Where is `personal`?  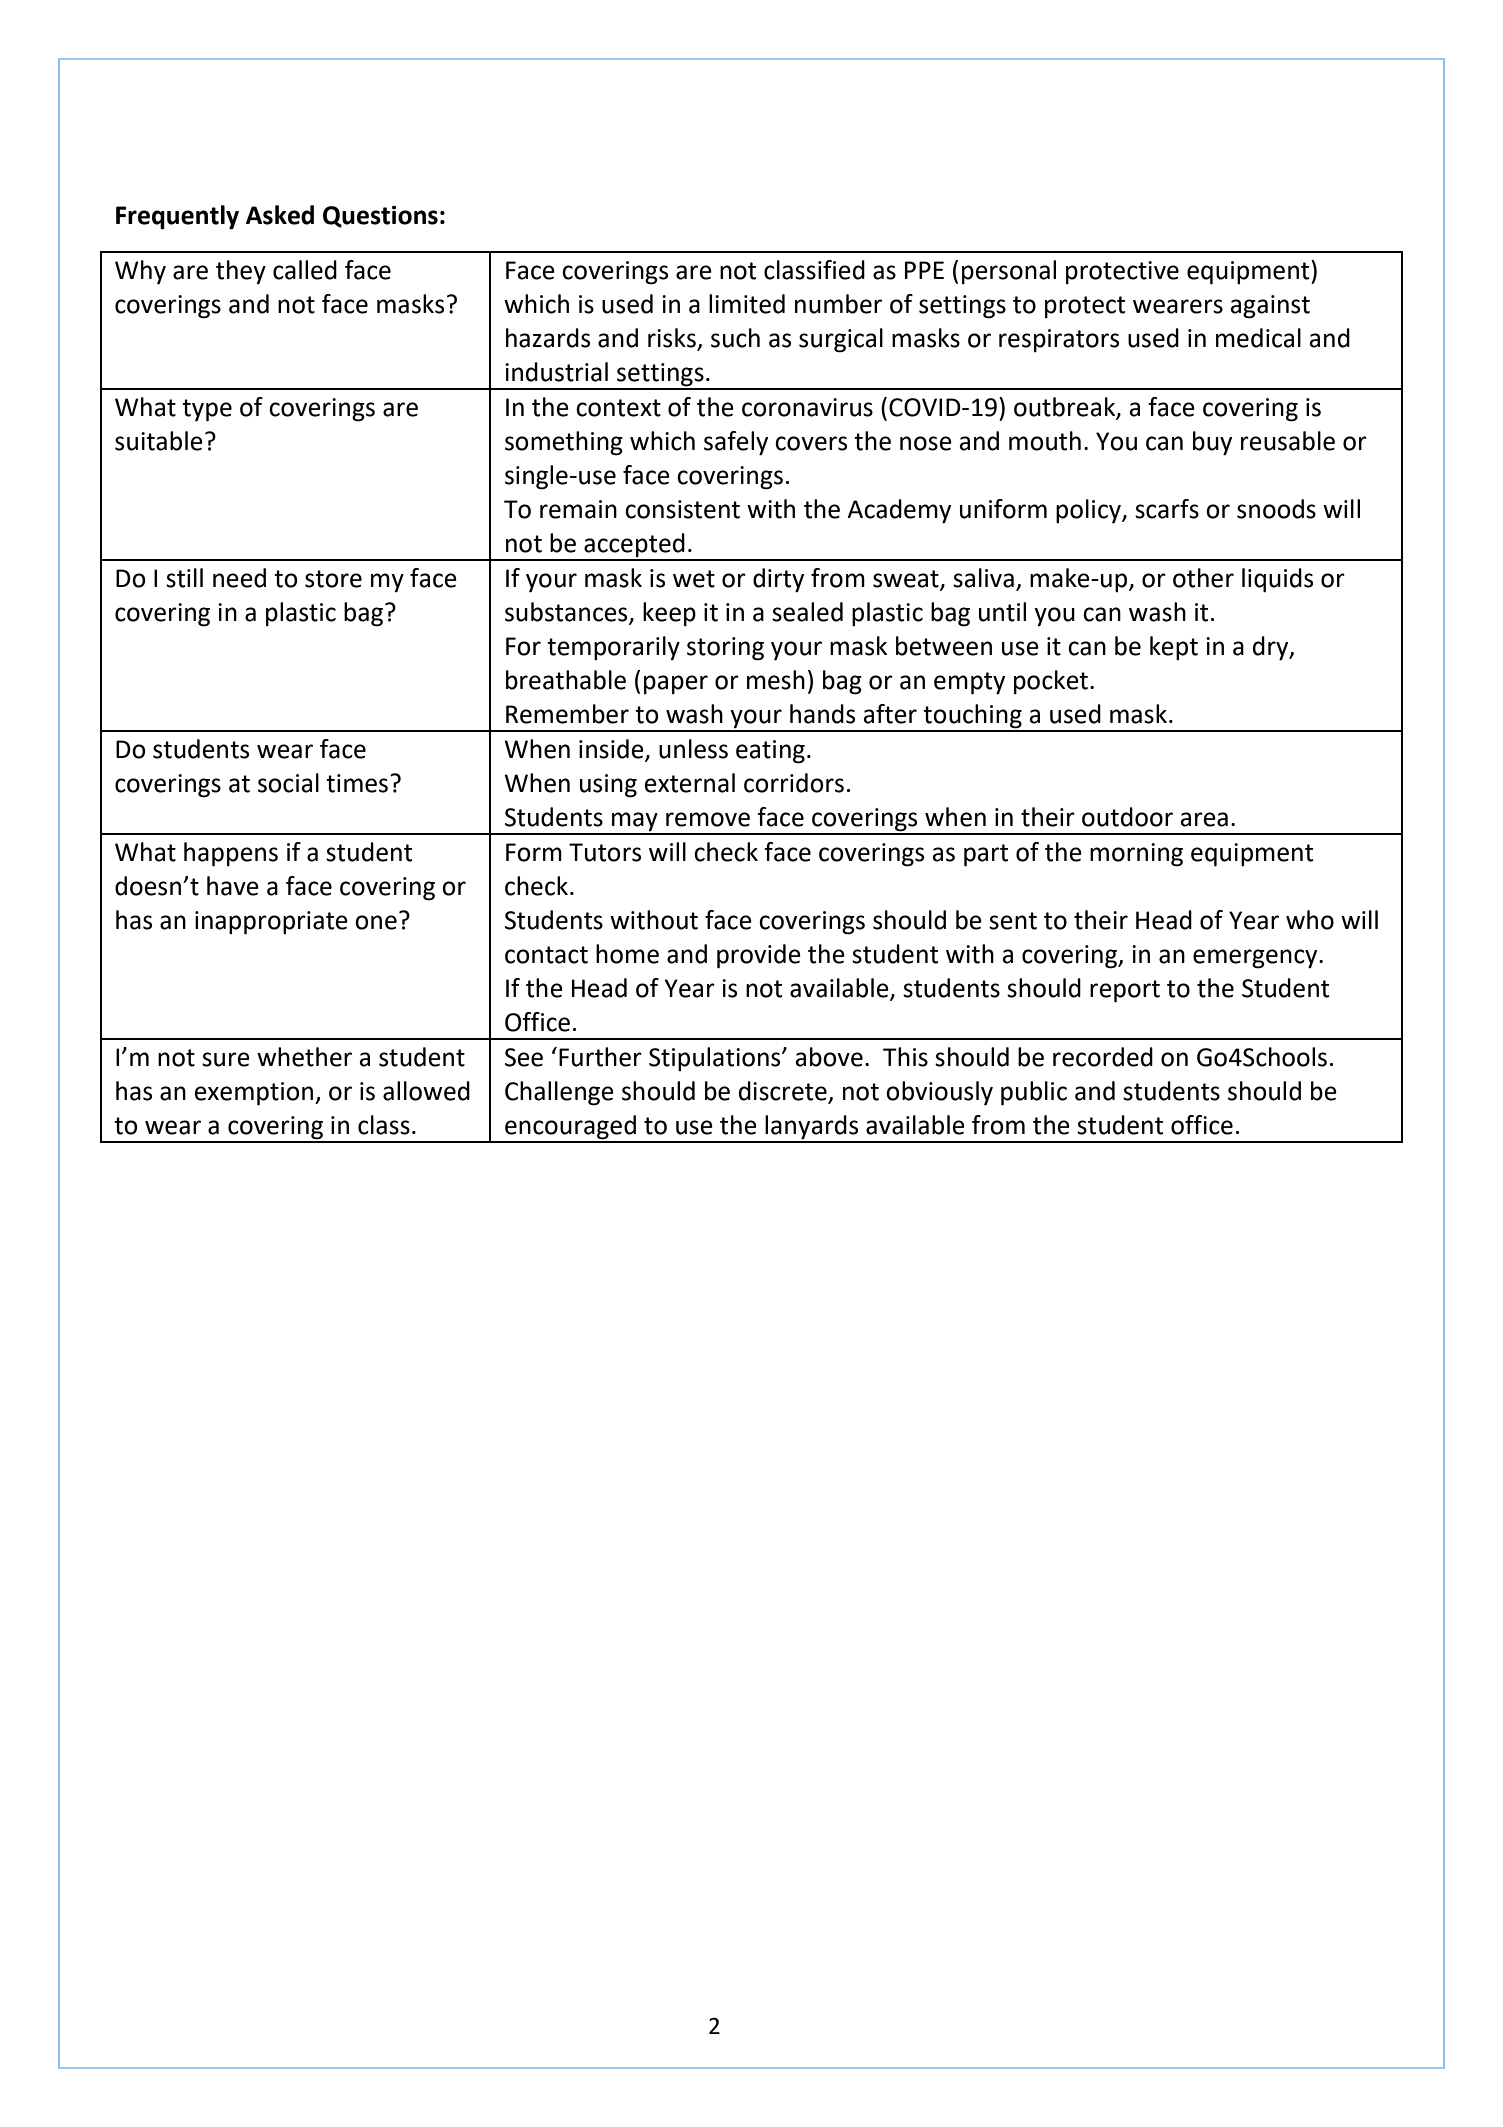 personal is located at coordinates (1009, 272).
